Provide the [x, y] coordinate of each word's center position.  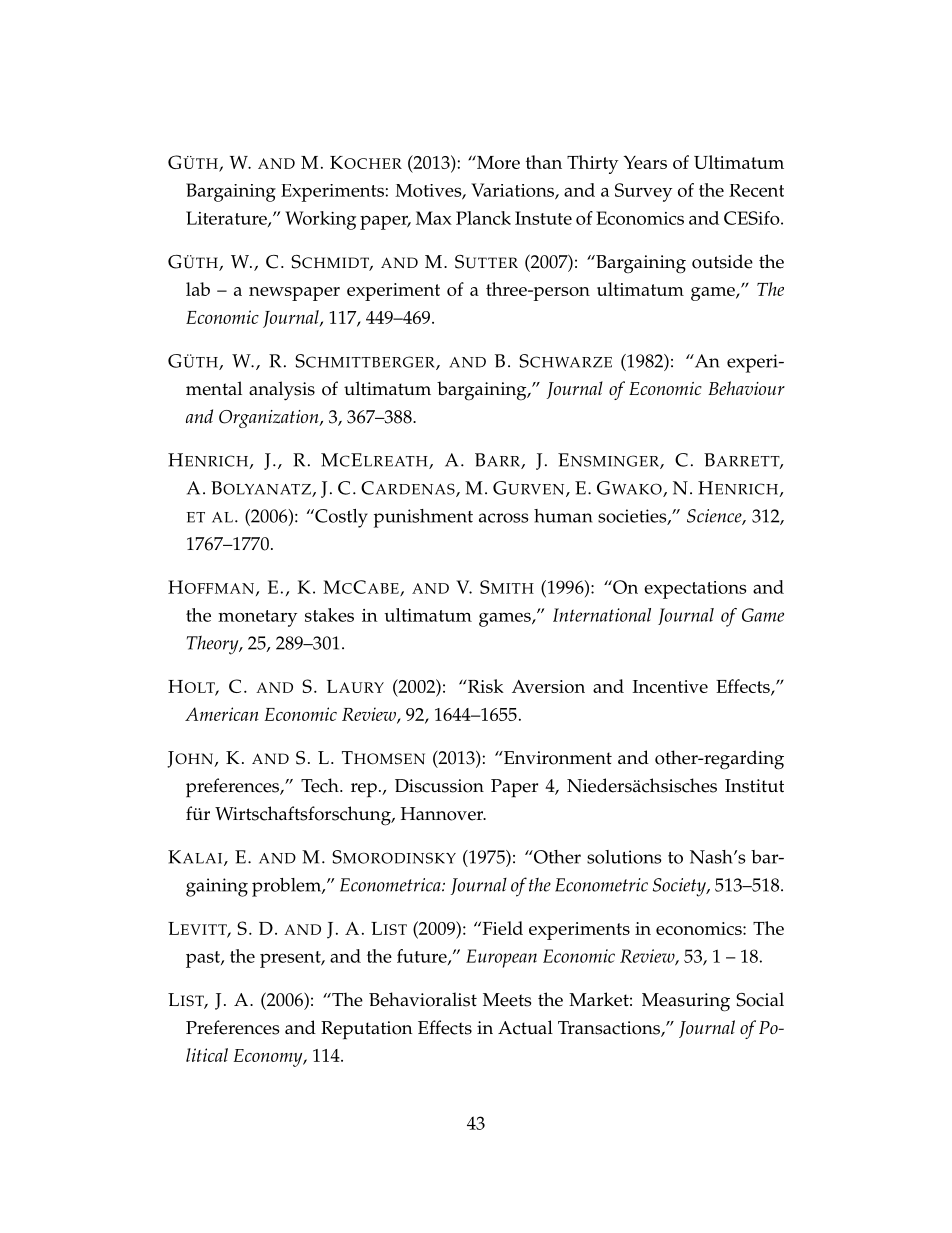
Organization [270, 419]
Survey [643, 192]
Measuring [686, 1002]
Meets [507, 1000]
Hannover [443, 814]
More [497, 162]
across [504, 518]
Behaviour [746, 388]
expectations [695, 590]
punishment [423, 518]
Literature [227, 219]
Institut [754, 786]
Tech [321, 785]
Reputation [367, 1030]
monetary [257, 618]
